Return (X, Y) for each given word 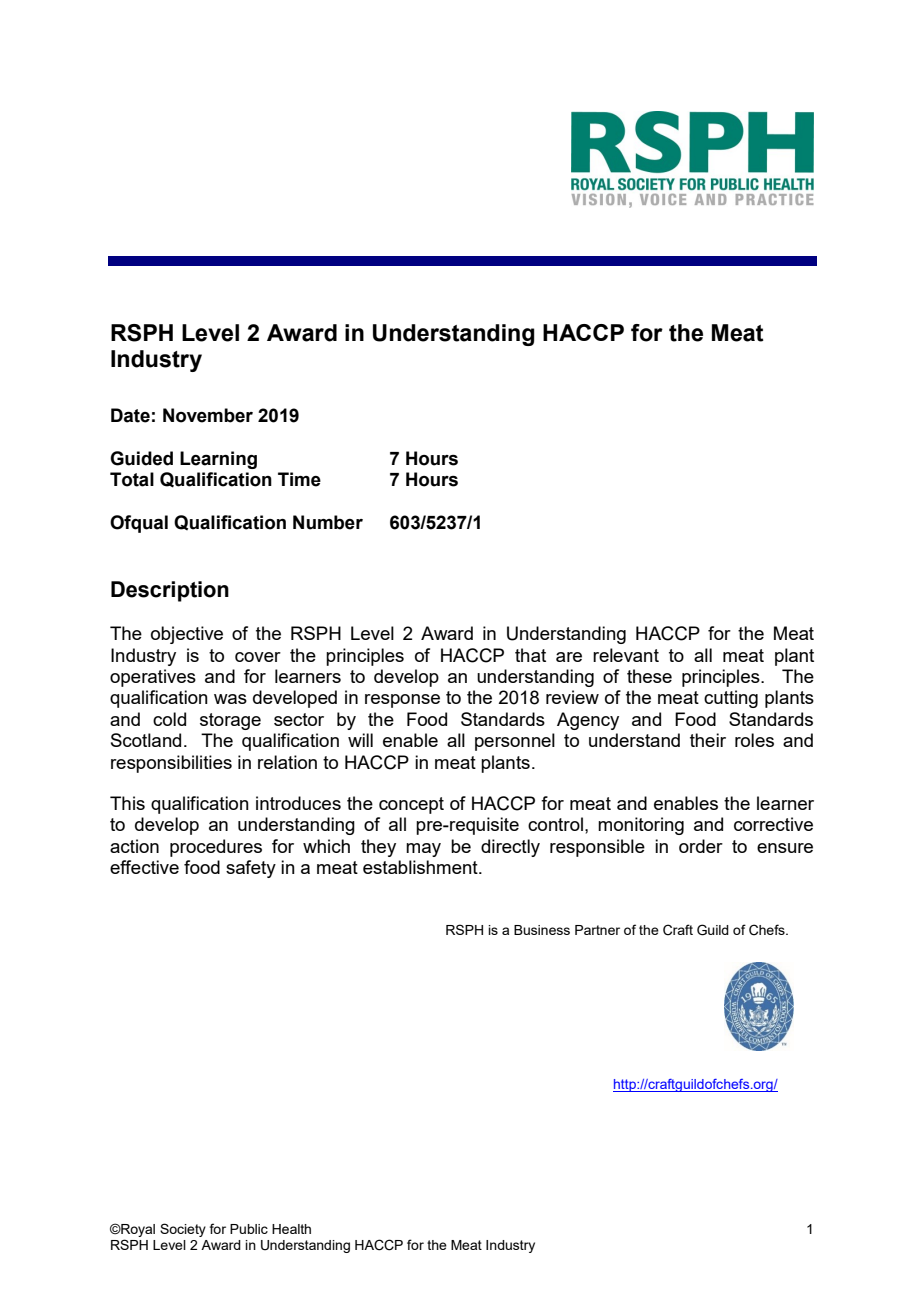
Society (183, 1230)
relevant (626, 655)
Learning (218, 460)
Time (299, 479)
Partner (597, 930)
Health (291, 1229)
